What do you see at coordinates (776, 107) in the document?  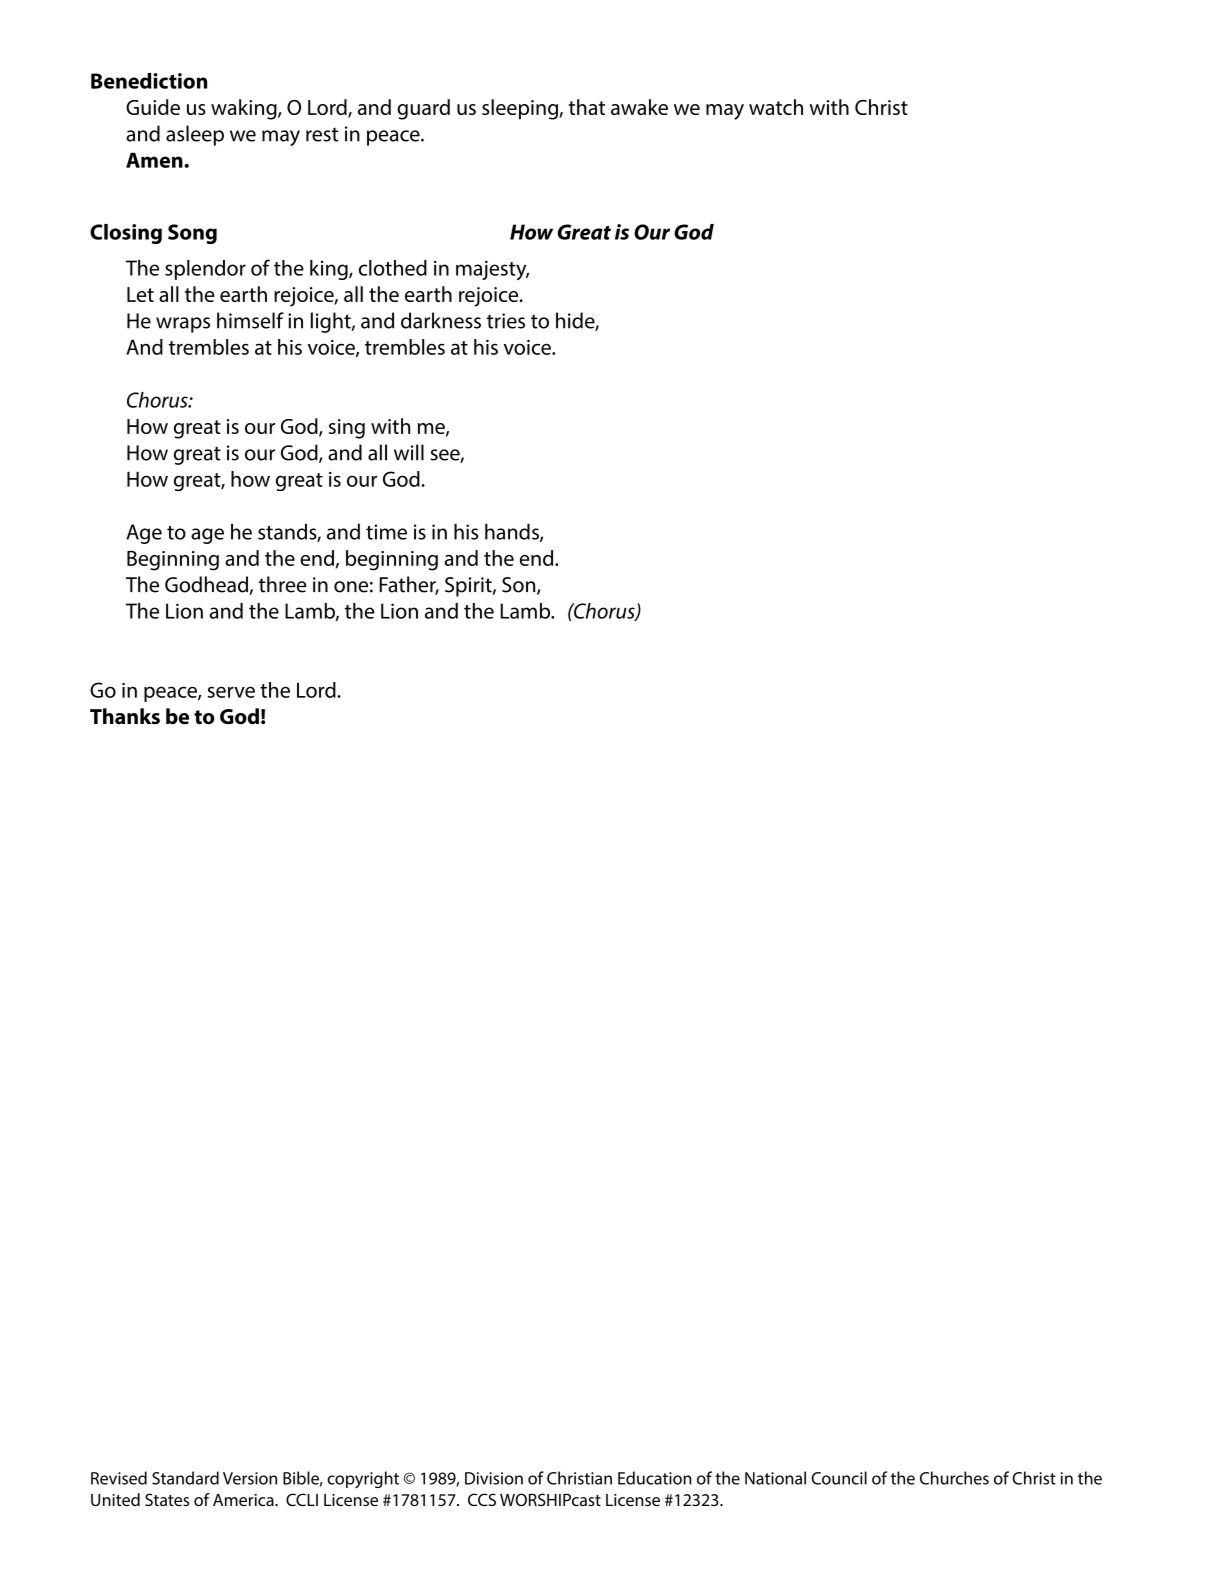 I see `watch` at bounding box center [776, 107].
